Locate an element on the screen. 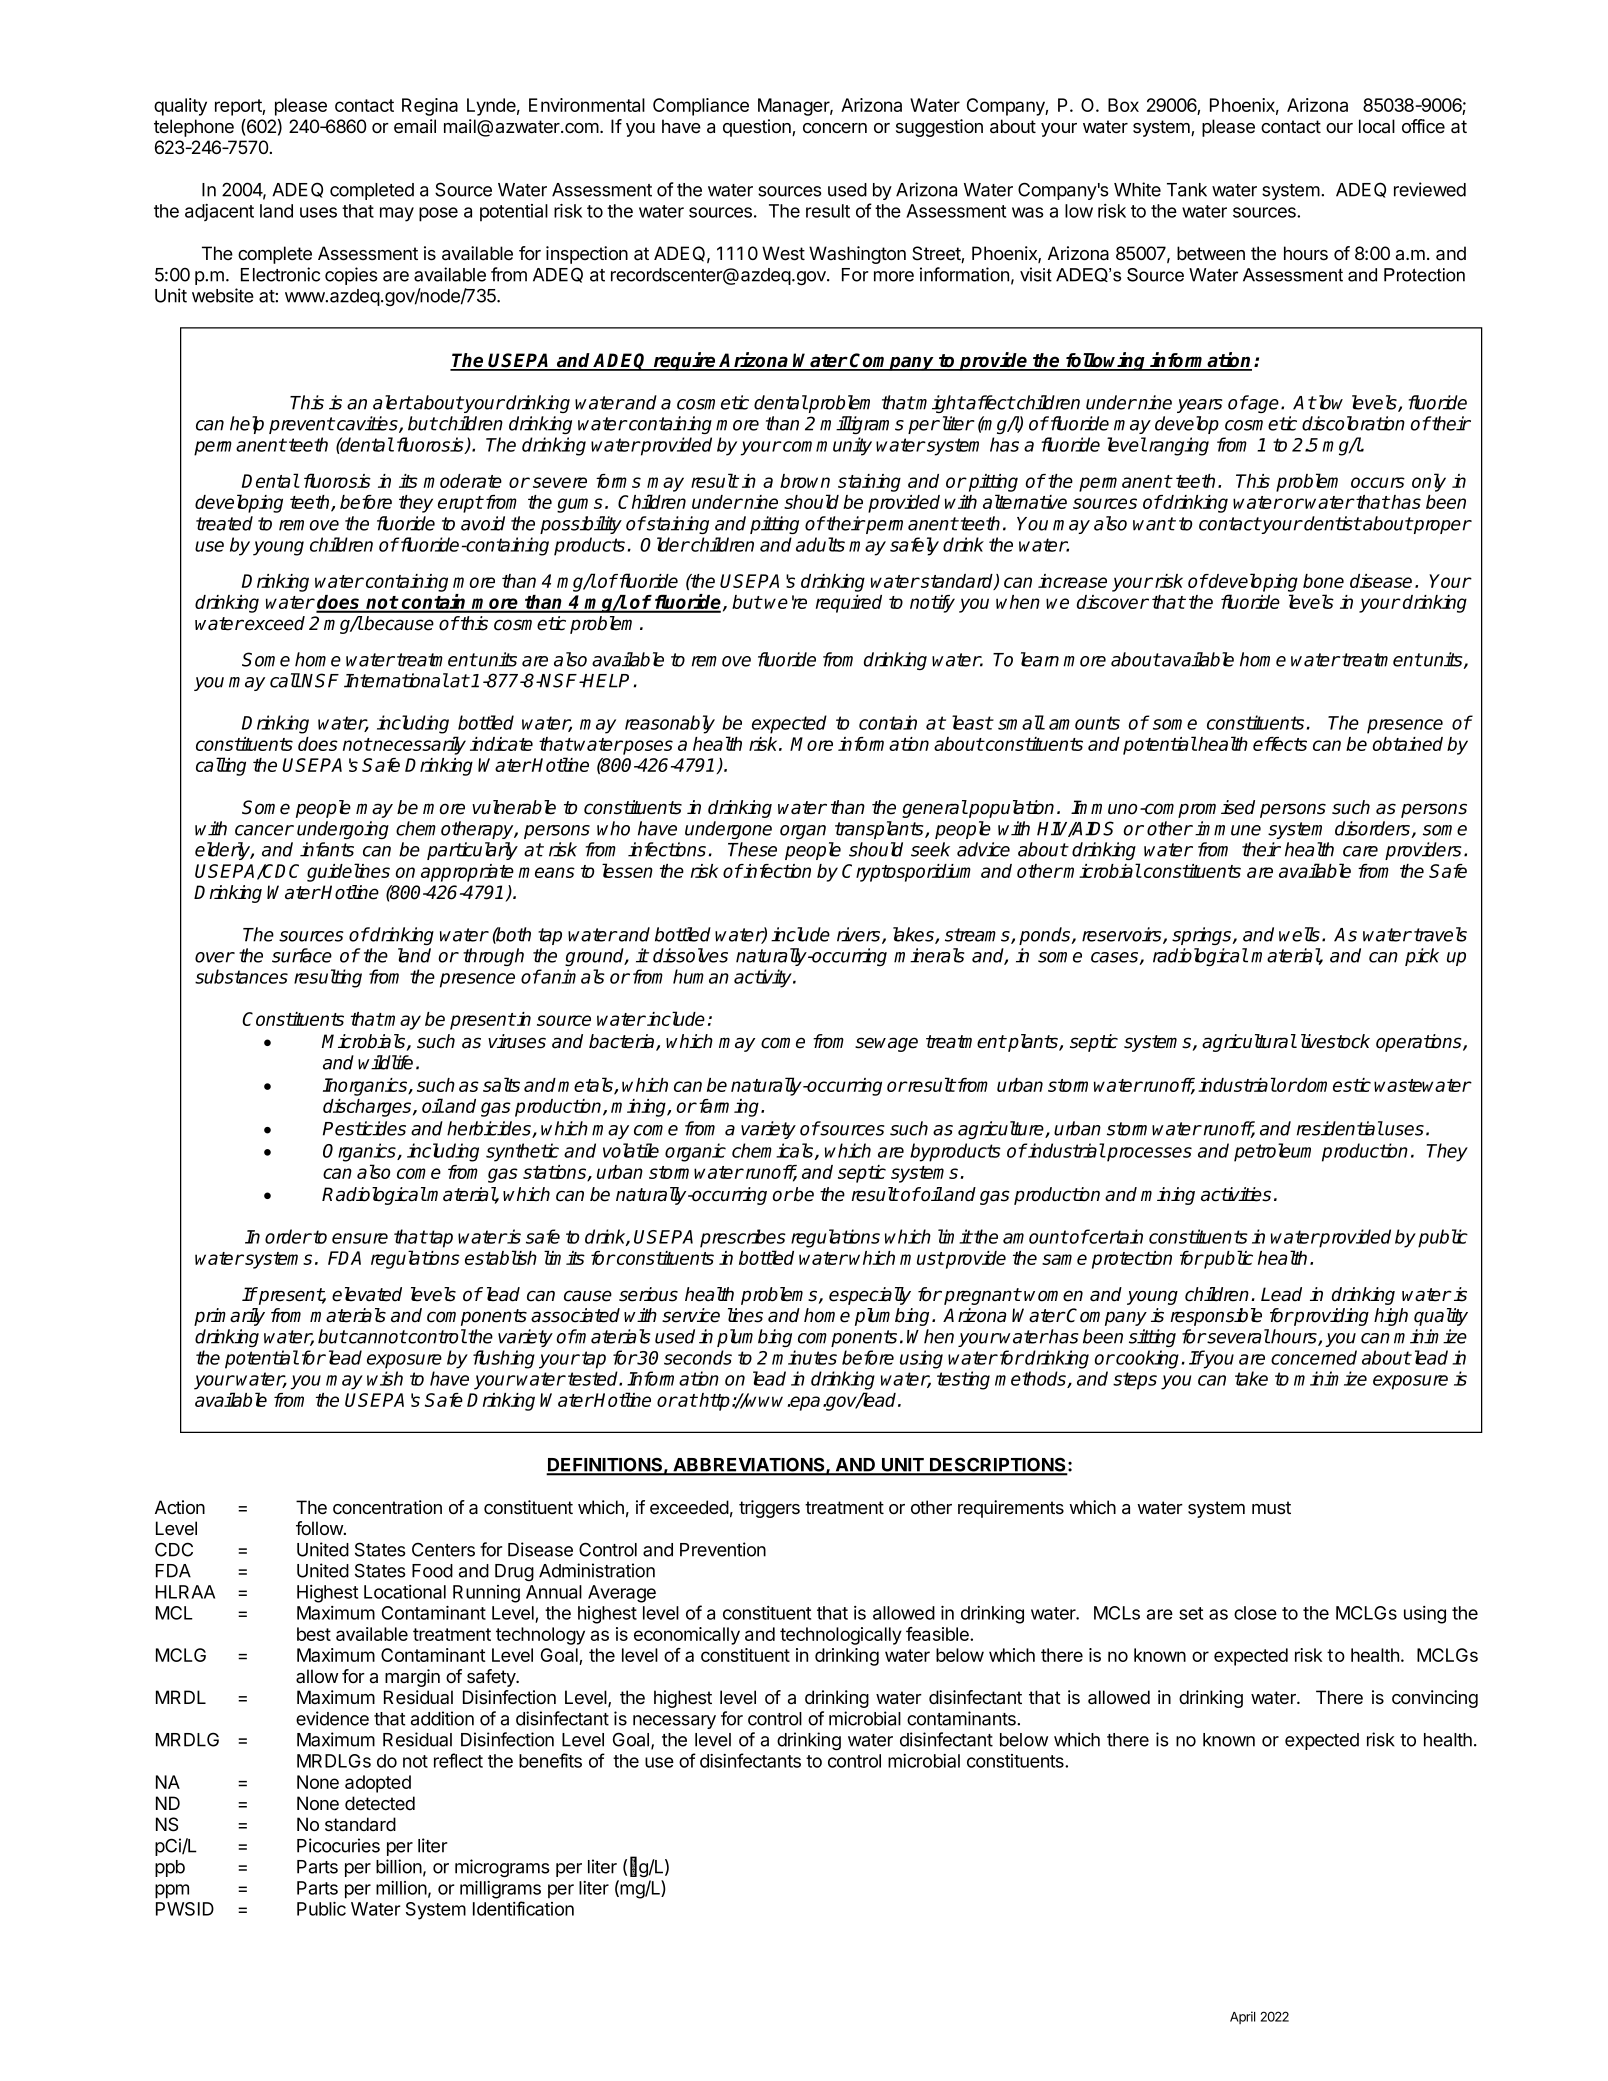  Identification is located at coordinates (523, 1908).
